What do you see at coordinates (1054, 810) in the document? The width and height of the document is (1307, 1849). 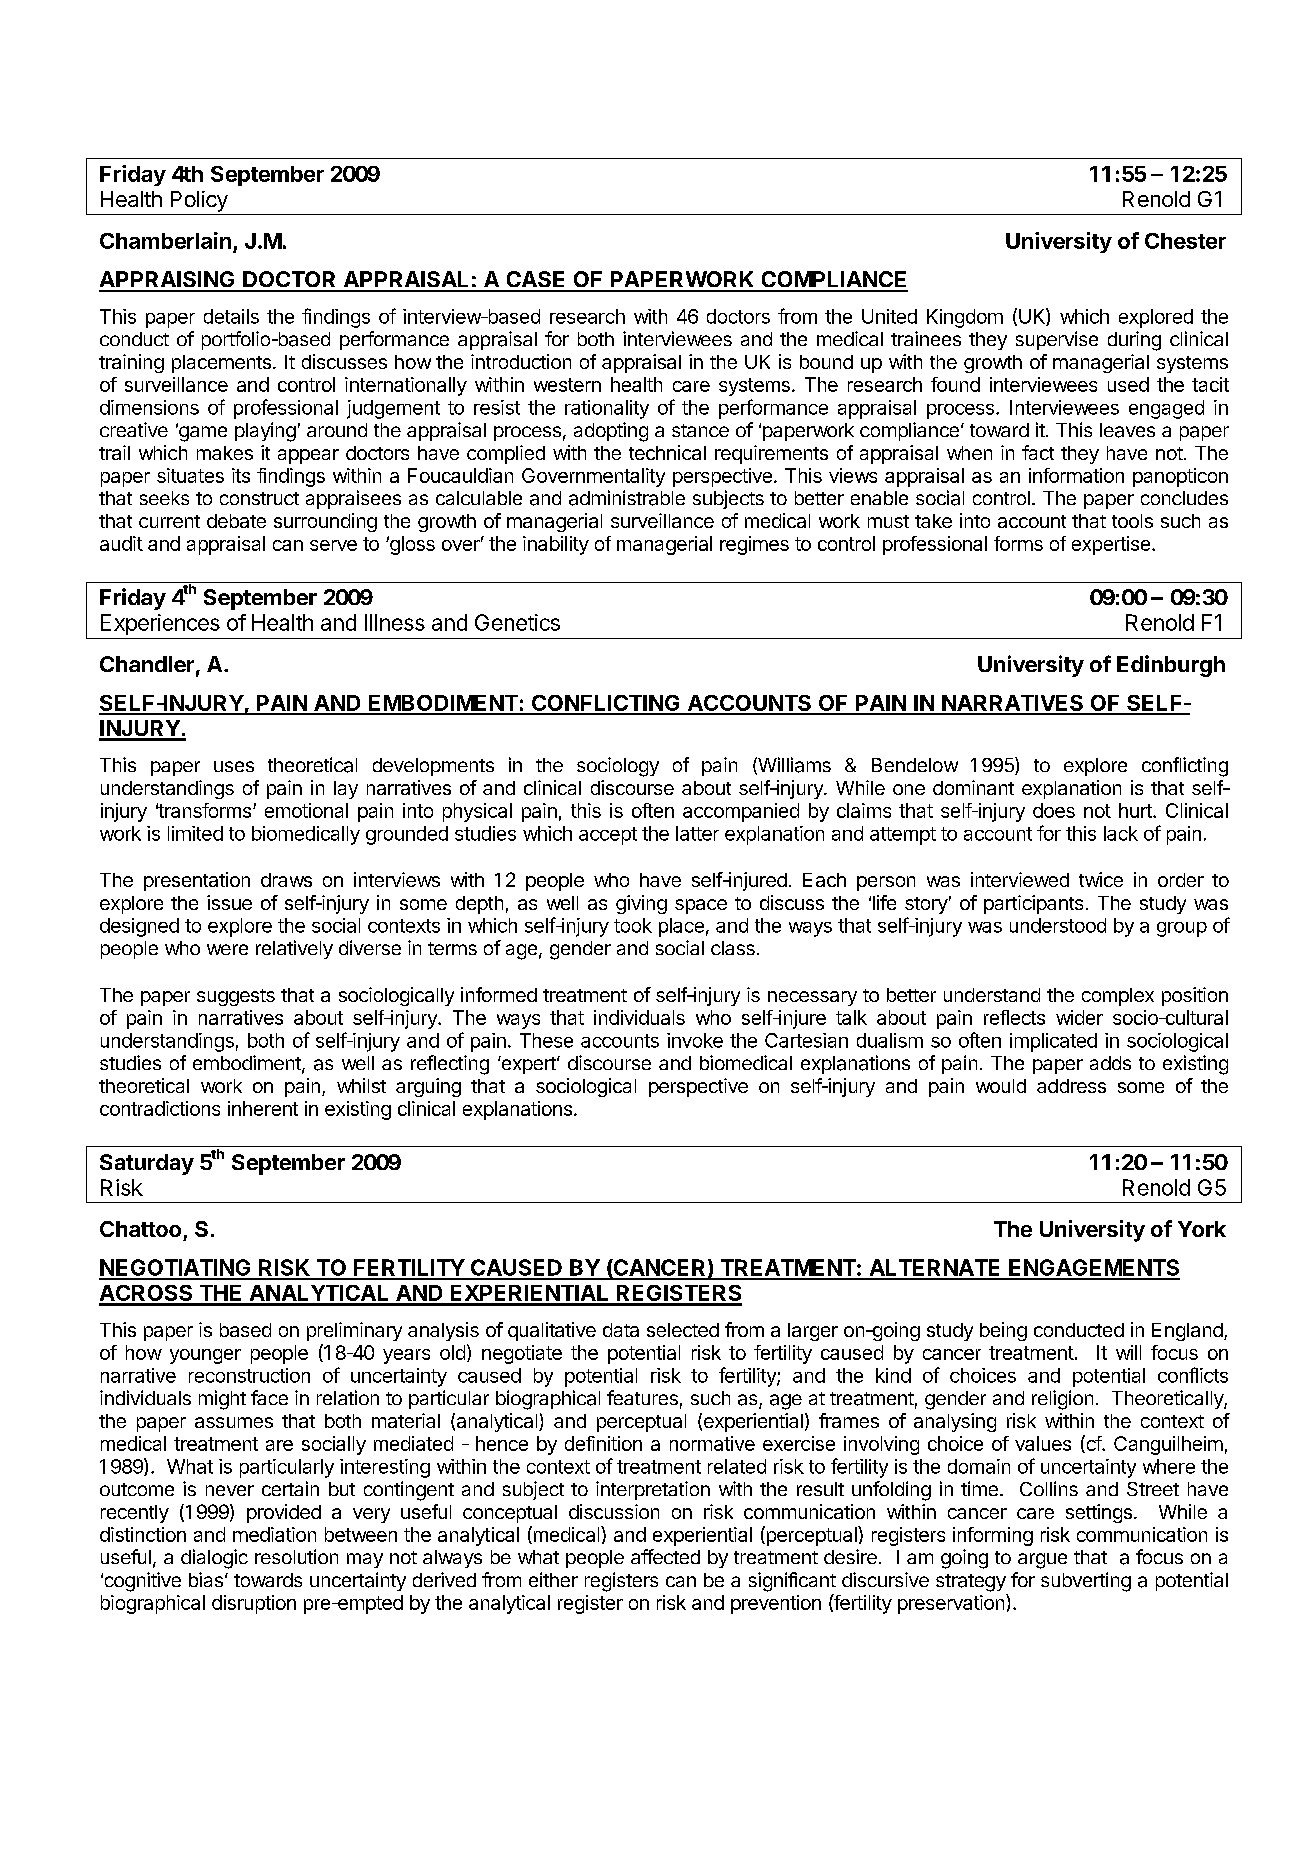 I see `does` at bounding box center [1054, 810].
